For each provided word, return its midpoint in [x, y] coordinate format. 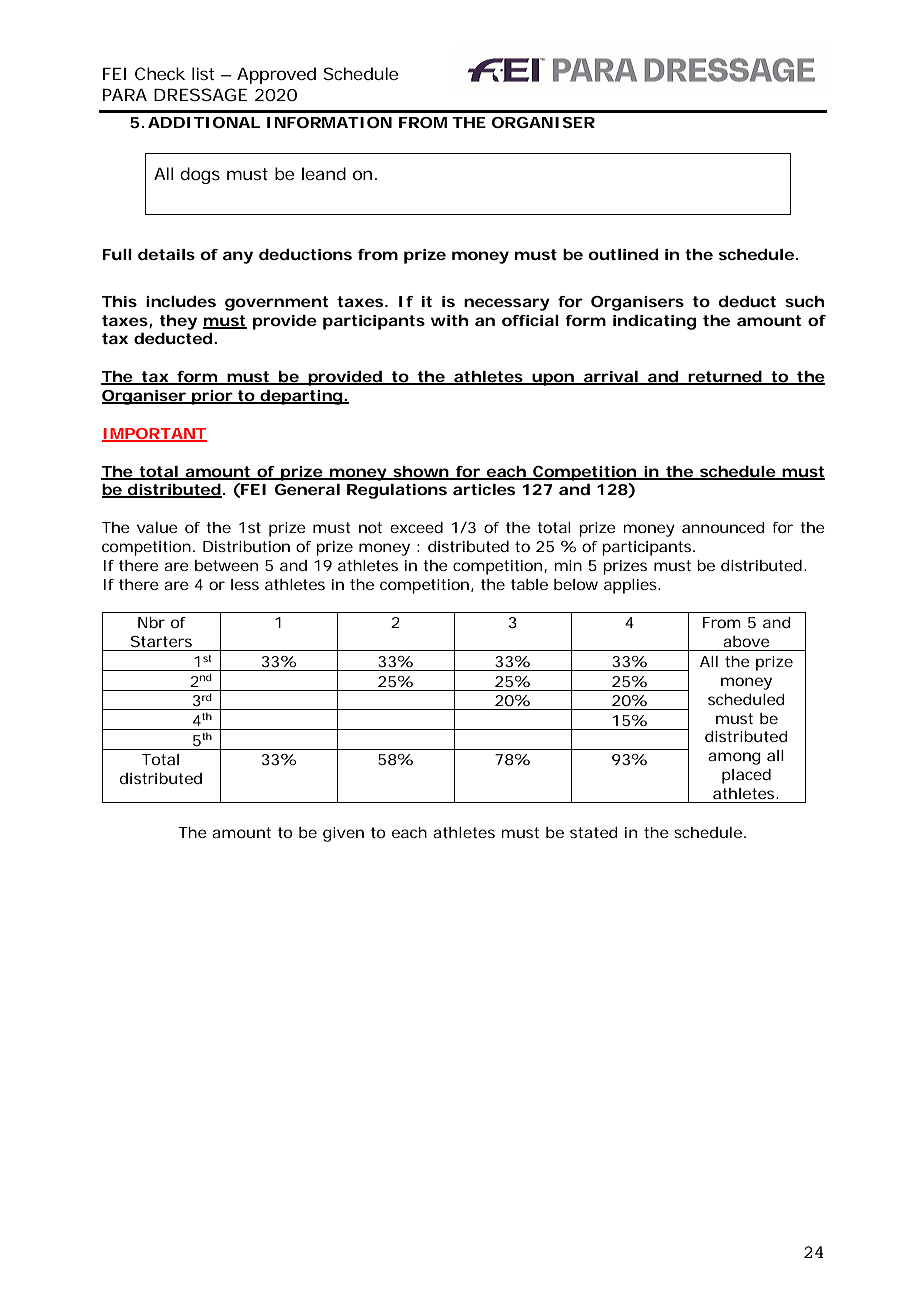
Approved [276, 75]
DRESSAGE [200, 94]
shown [421, 472]
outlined [623, 254]
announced [723, 527]
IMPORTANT [154, 434]
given [343, 834]
